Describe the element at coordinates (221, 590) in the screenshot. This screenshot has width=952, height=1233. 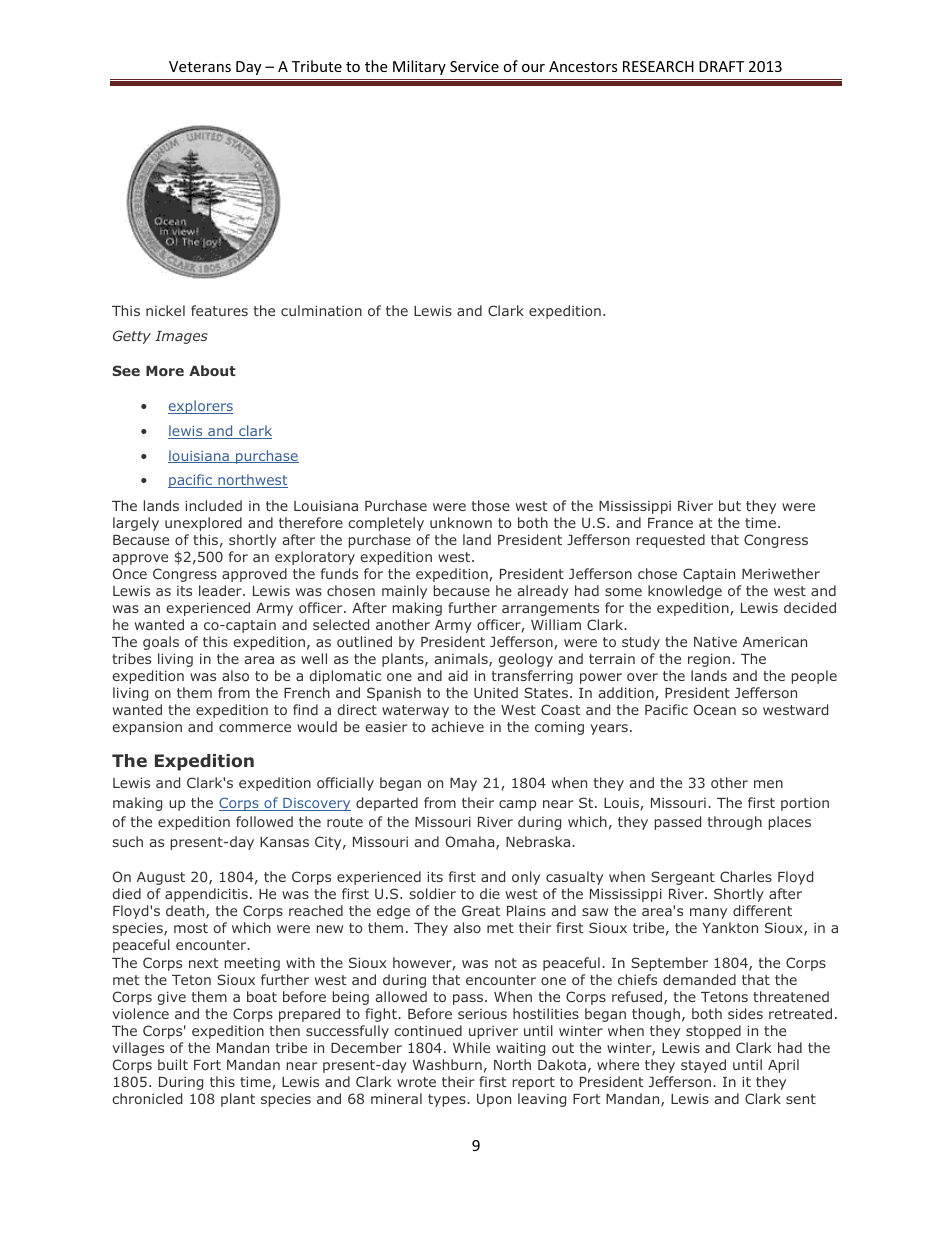
I see `leader` at that location.
